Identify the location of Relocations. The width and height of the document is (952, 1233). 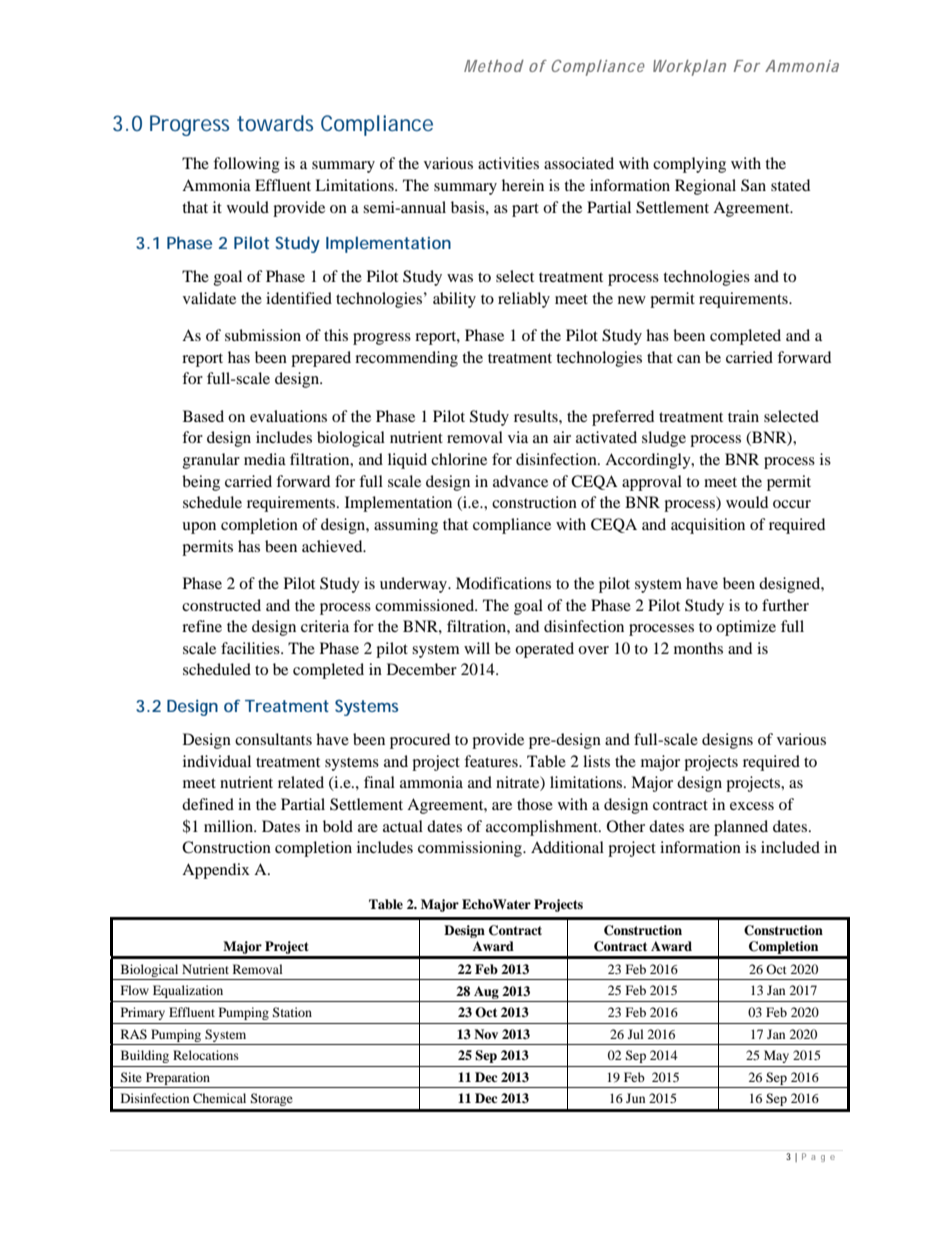
(206, 1055).
